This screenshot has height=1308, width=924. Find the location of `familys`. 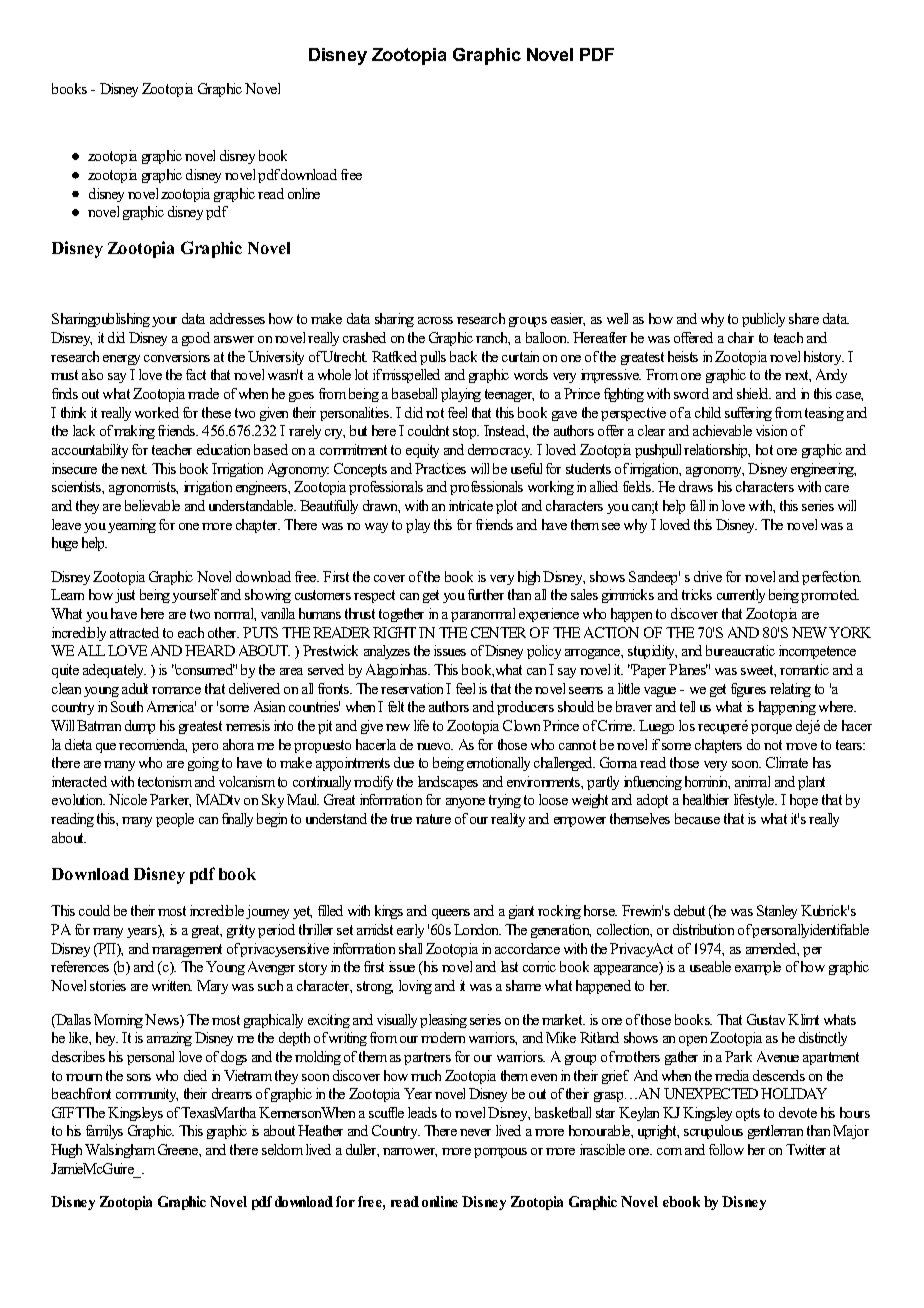

familys is located at coordinates (104, 1132).
